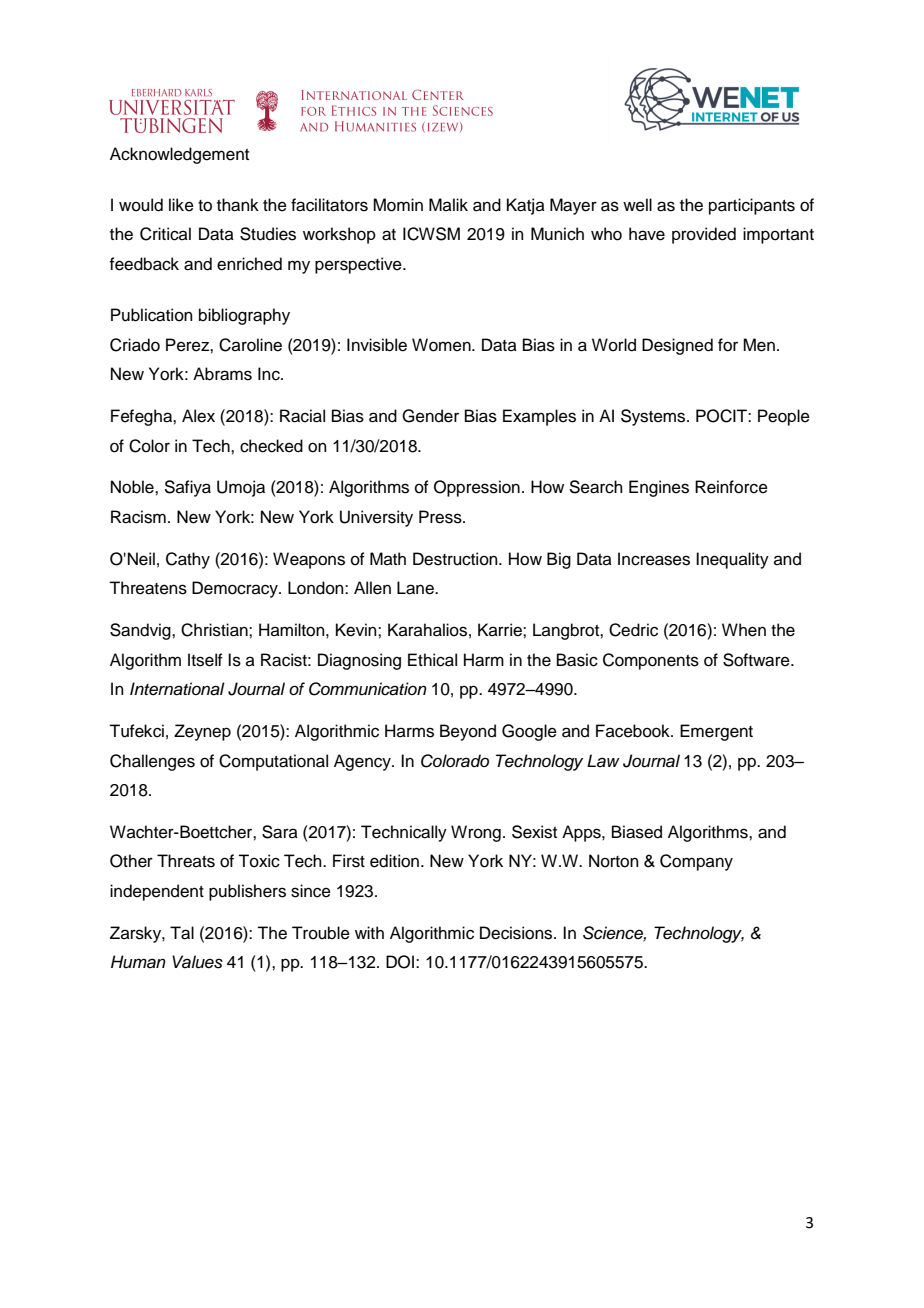 Image resolution: width=924 pixels, height=1308 pixels. I want to click on Decisions, so click(517, 933).
